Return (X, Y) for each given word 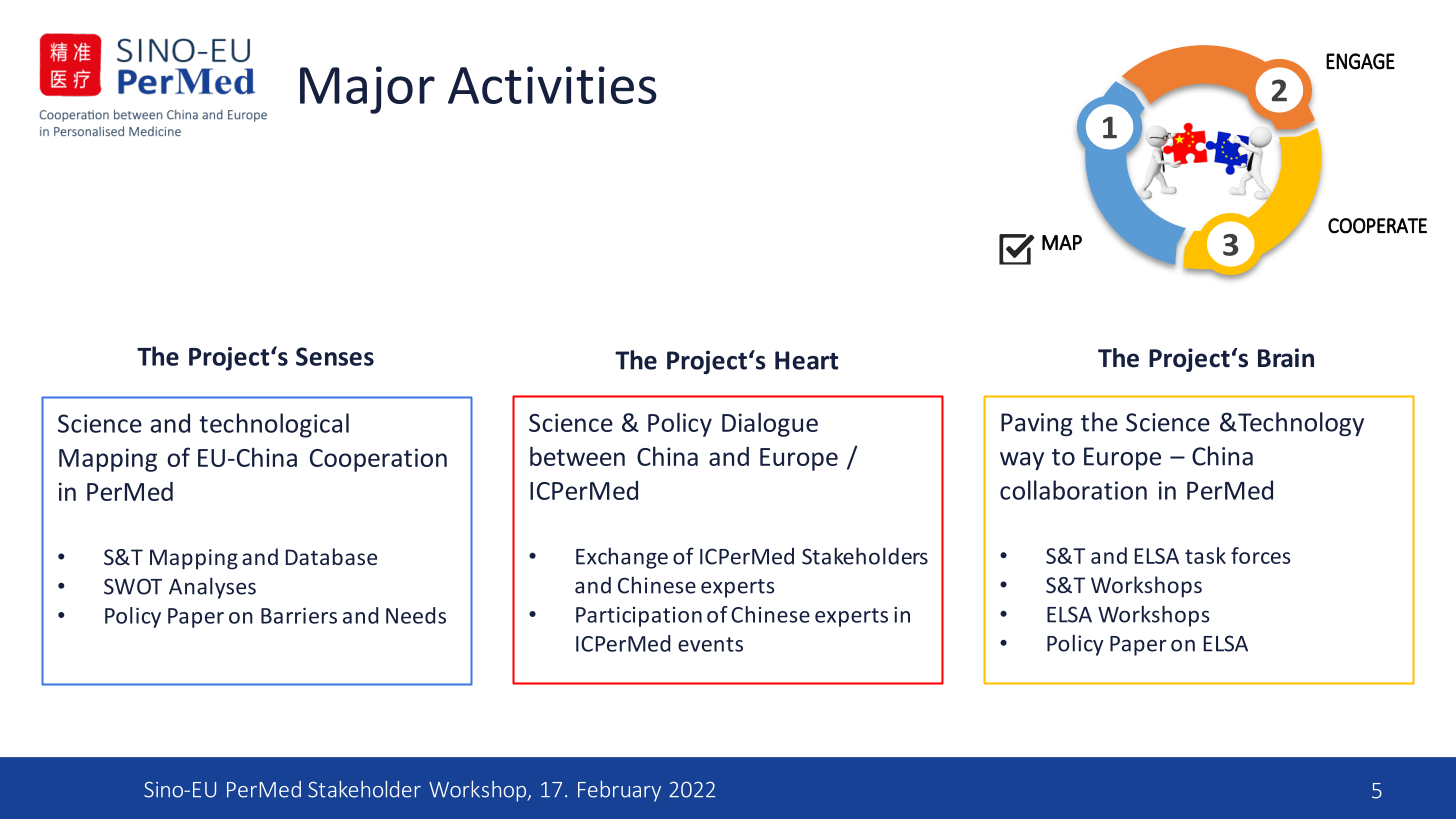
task (1205, 555)
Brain (1286, 358)
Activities (552, 85)
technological (274, 425)
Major (367, 90)
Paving (1037, 424)
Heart (806, 360)
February (619, 791)
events (710, 644)
